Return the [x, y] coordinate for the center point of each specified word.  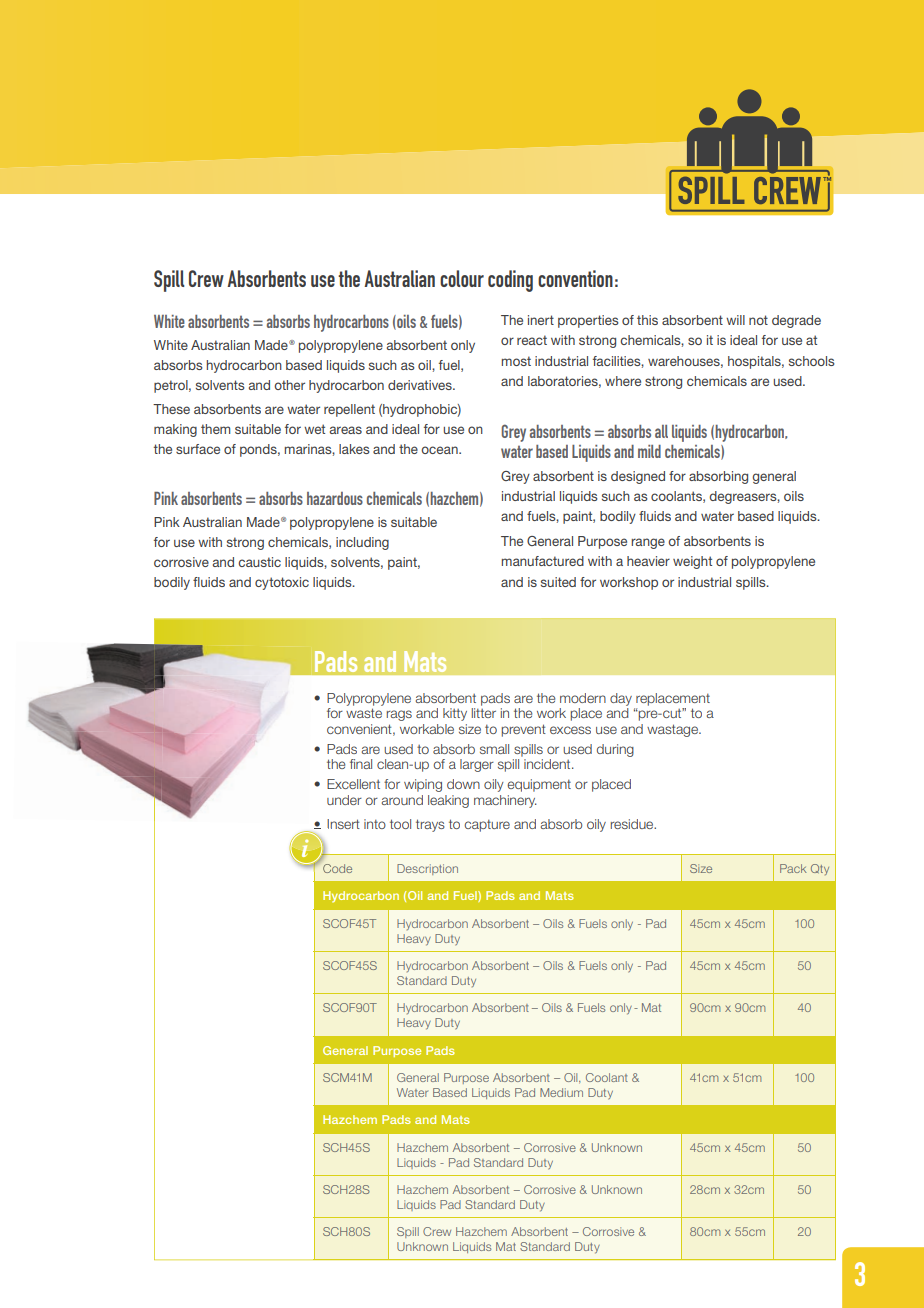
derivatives [421, 385]
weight [692, 562]
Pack [793, 868]
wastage [673, 730]
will [735, 320]
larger [477, 765]
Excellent [353, 784]
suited [558, 582]
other [289, 385]
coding [510, 281]
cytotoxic [282, 583]
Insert [343, 824]
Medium [561, 1092]
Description [427, 869]
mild [649, 451]
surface [198, 449]
